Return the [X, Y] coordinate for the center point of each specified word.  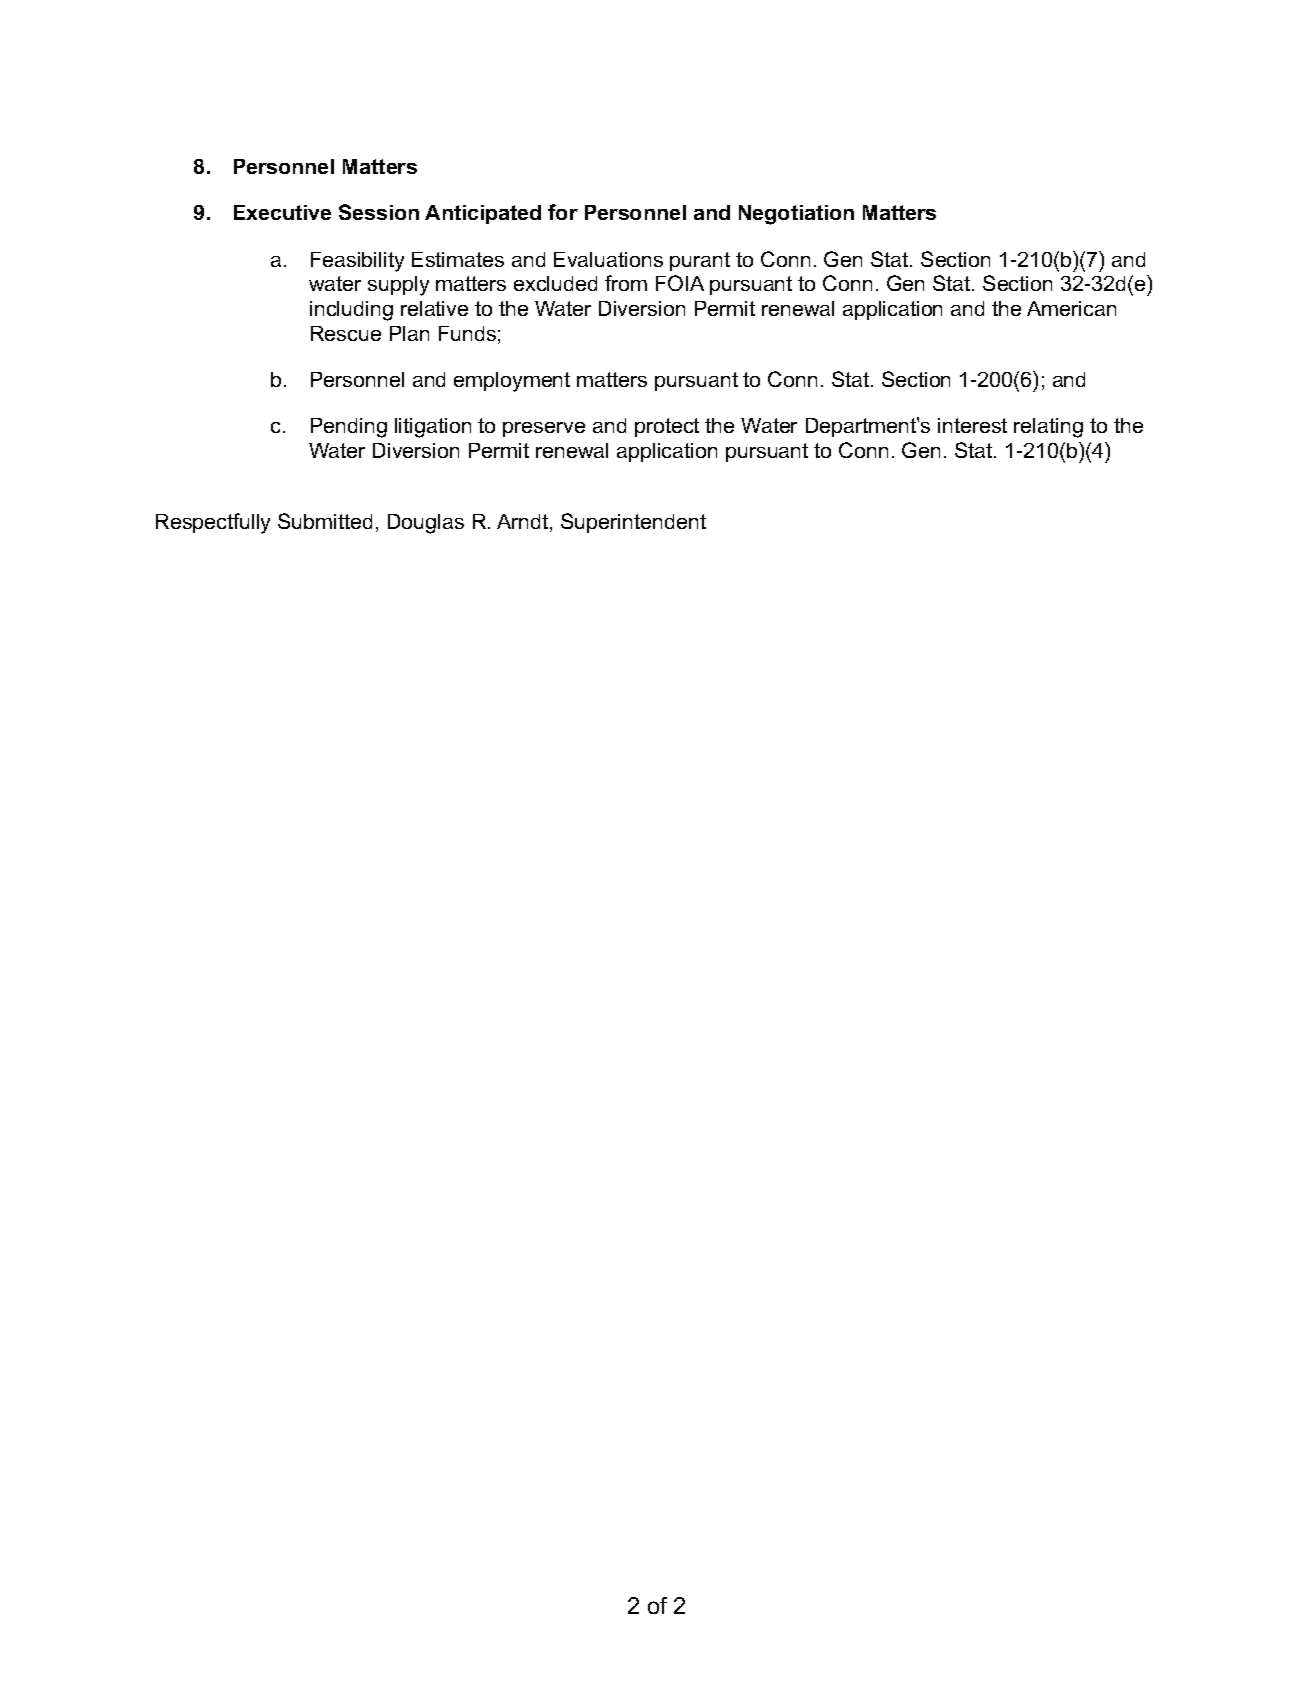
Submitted [325, 521]
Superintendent [633, 523]
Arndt [524, 523]
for [563, 212]
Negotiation [796, 215]
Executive [282, 212]
